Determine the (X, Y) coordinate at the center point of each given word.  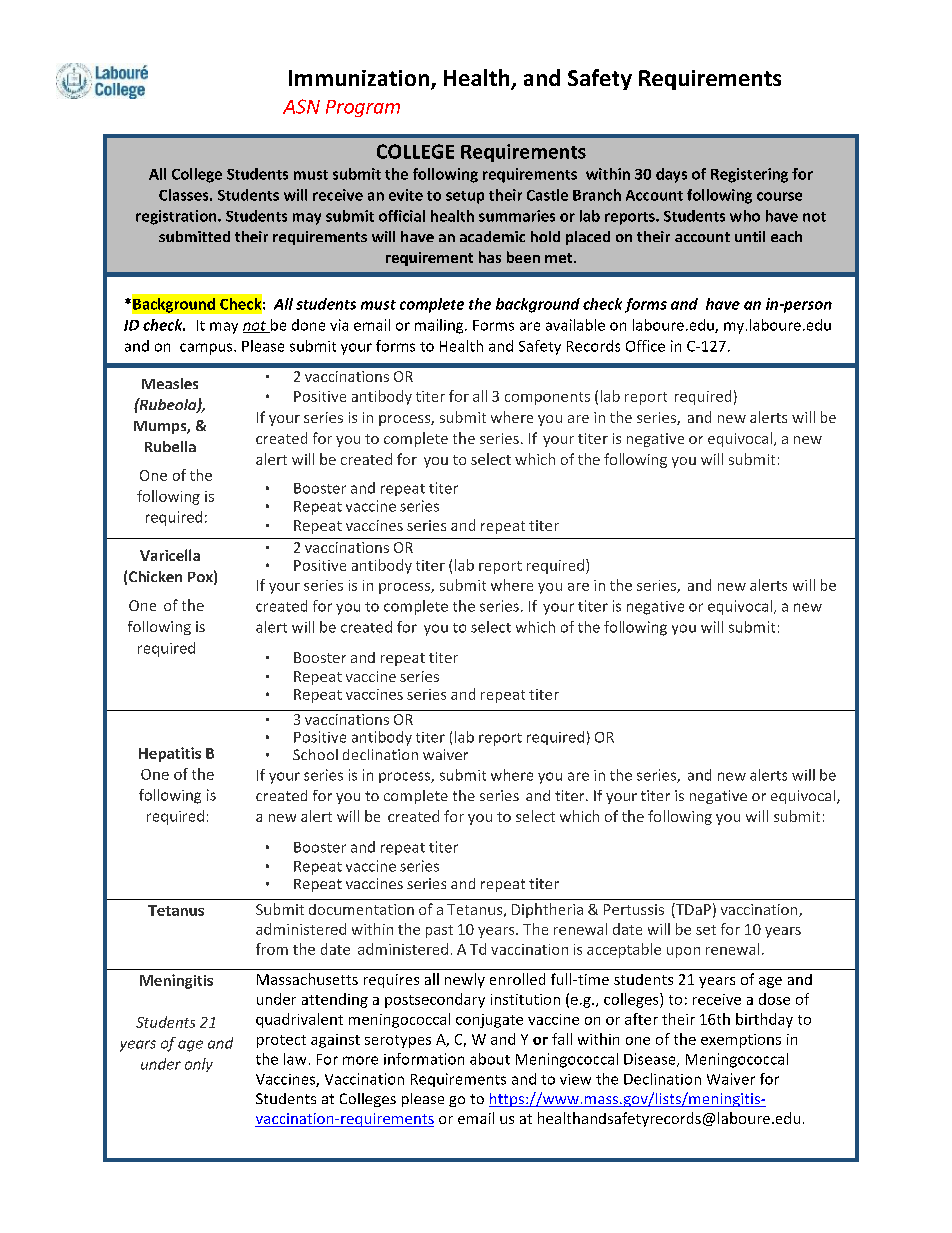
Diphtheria (547, 910)
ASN (301, 106)
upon (683, 952)
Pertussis (634, 909)
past (439, 931)
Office (645, 346)
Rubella (170, 446)
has (490, 257)
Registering (749, 175)
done (308, 325)
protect (281, 1041)
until (750, 236)
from (272, 949)
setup (465, 197)
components (547, 398)
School (315, 754)
